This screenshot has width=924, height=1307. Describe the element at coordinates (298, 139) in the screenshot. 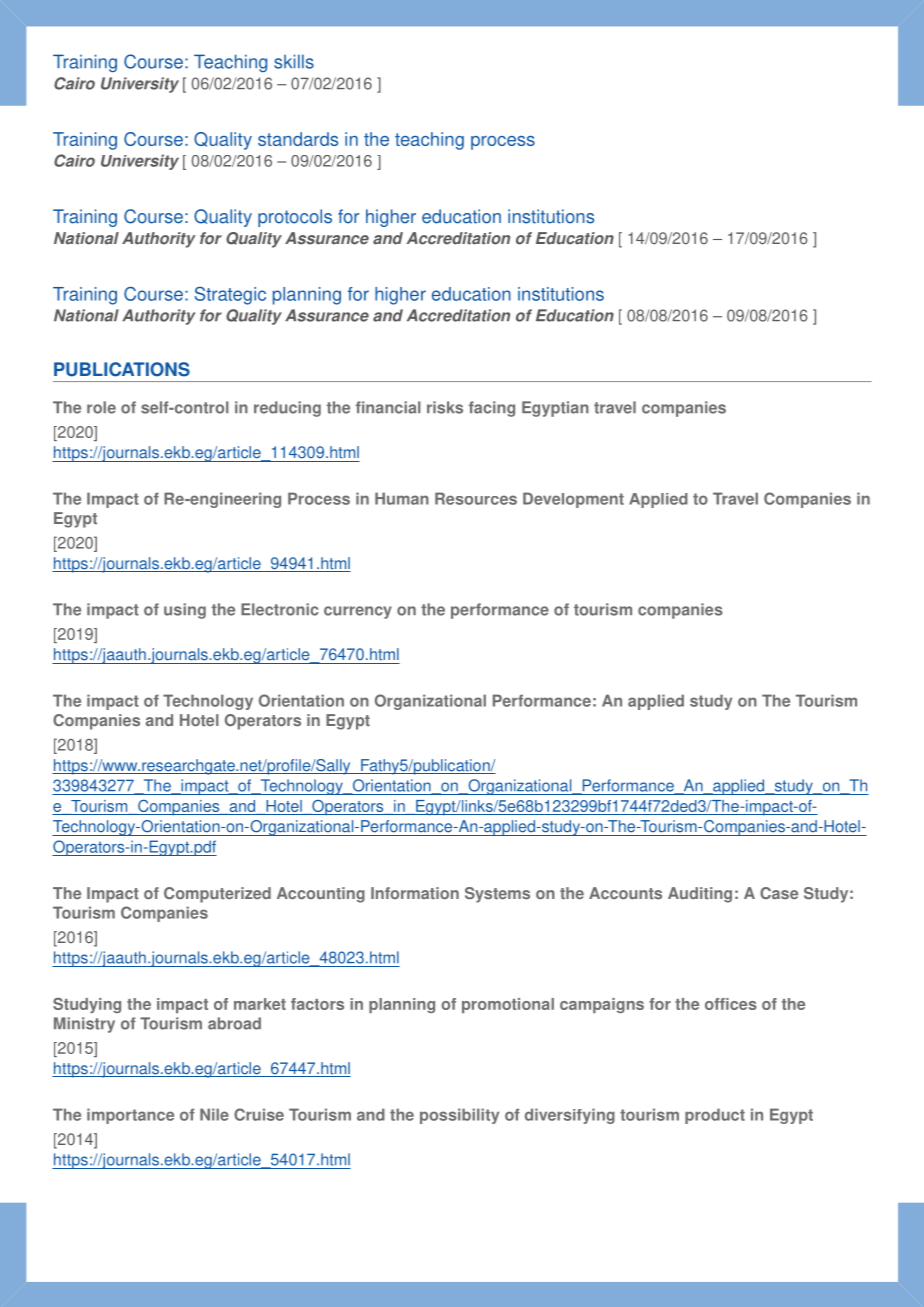

I see `standards` at that location.
